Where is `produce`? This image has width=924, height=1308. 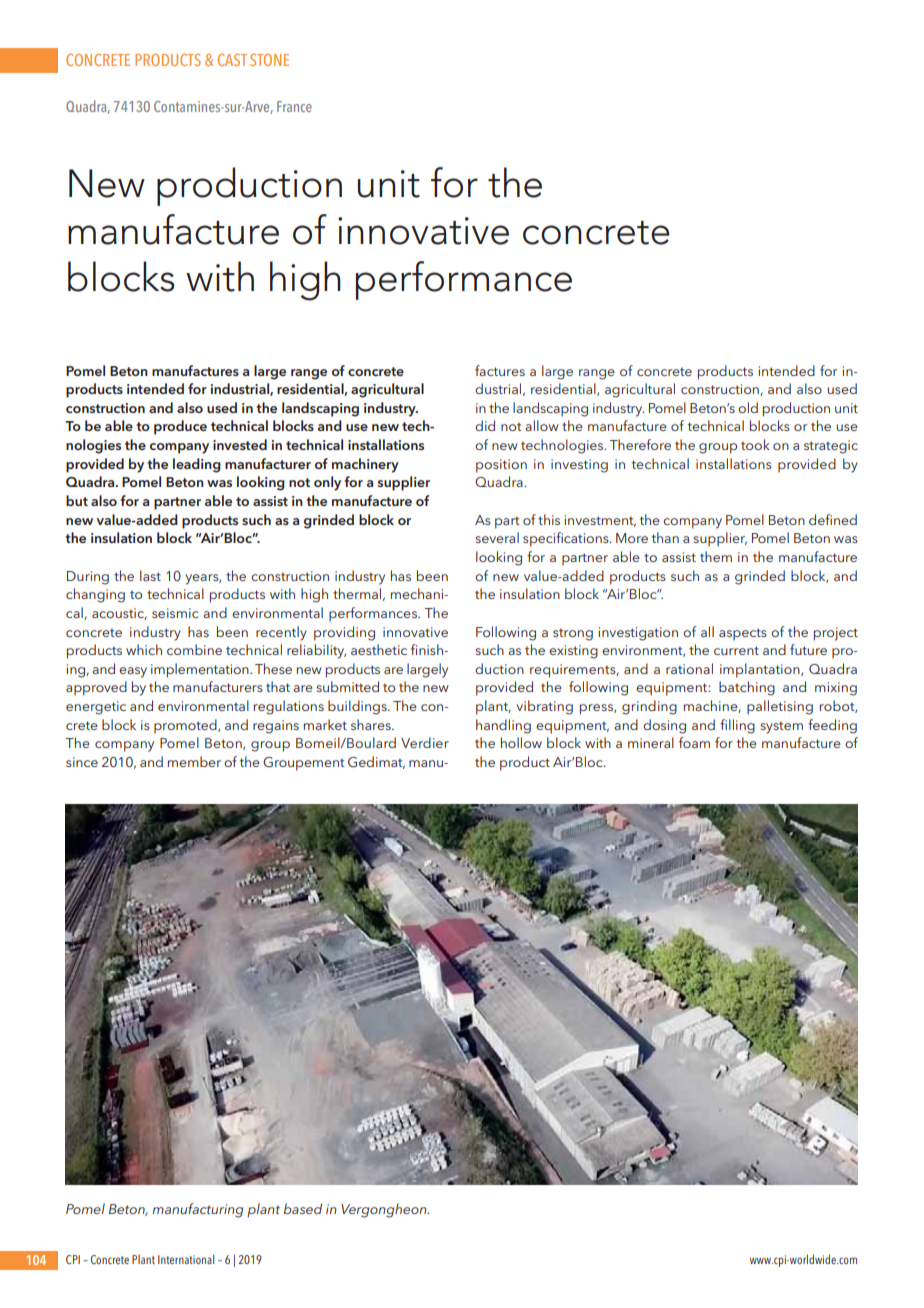 produce is located at coordinates (180, 427).
